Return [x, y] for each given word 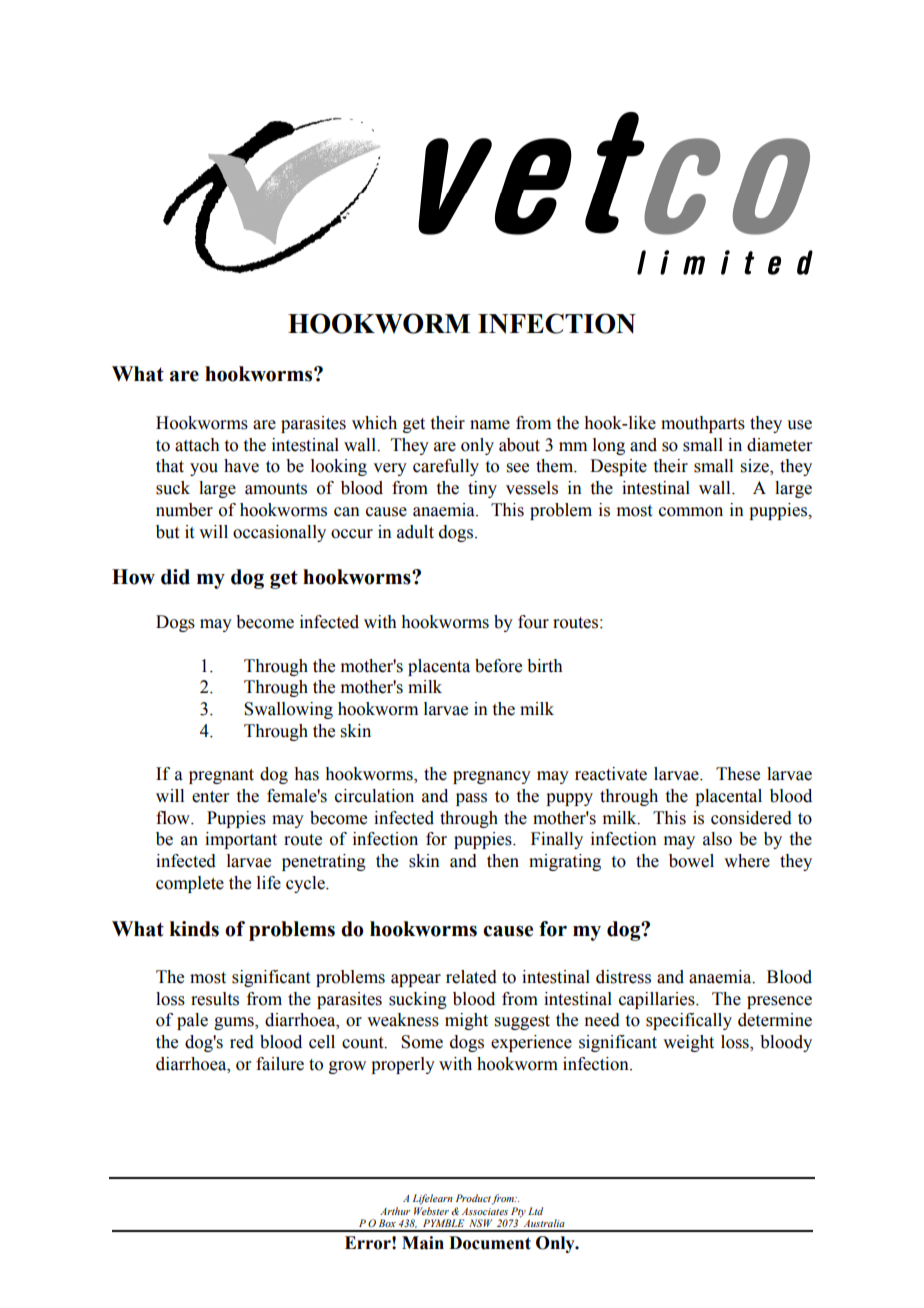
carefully [446, 467]
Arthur [395, 1211]
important [241, 840]
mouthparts [703, 424]
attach [197, 445]
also [717, 839]
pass [471, 799]
